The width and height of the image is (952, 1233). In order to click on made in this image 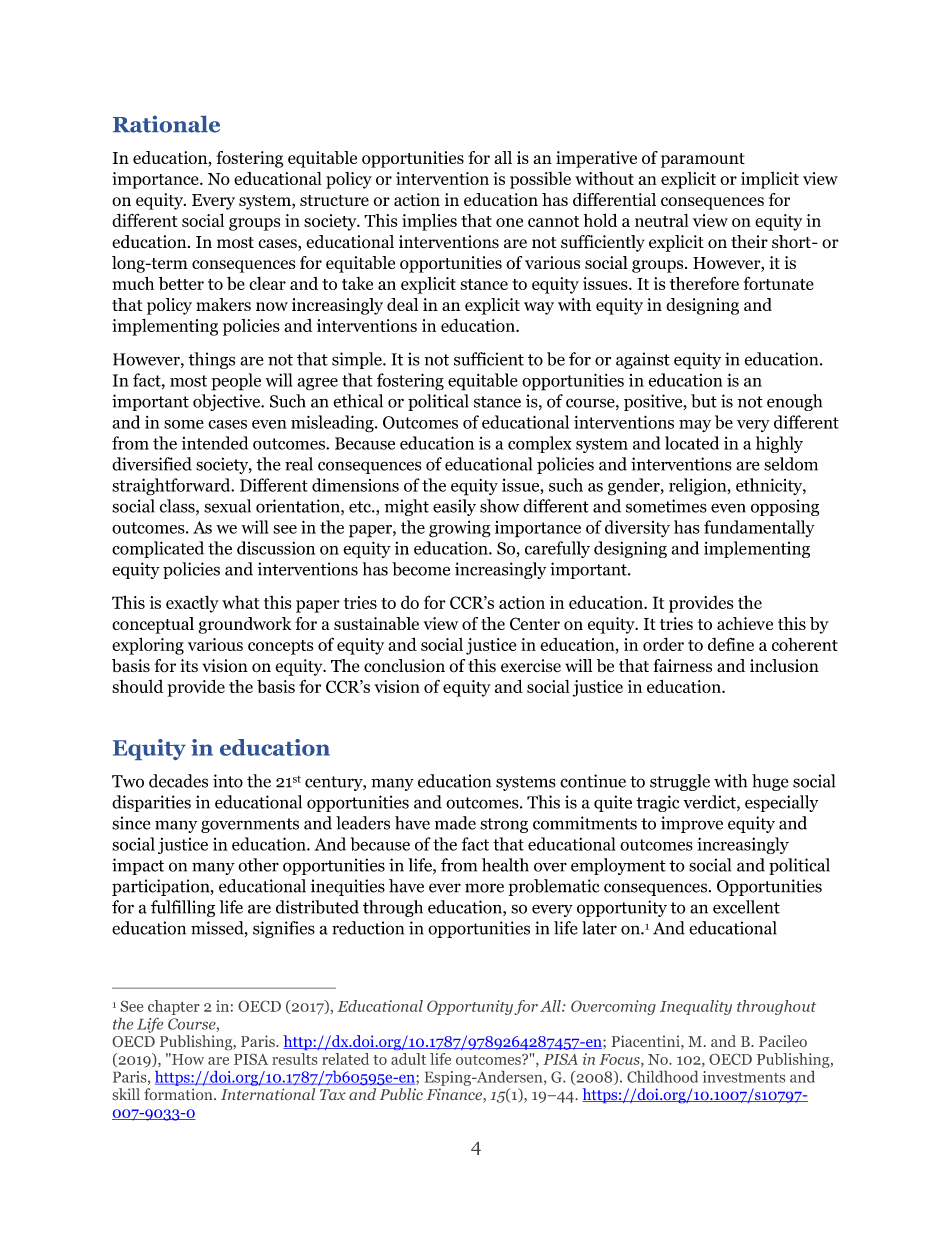, I will do `click(455, 823)`.
